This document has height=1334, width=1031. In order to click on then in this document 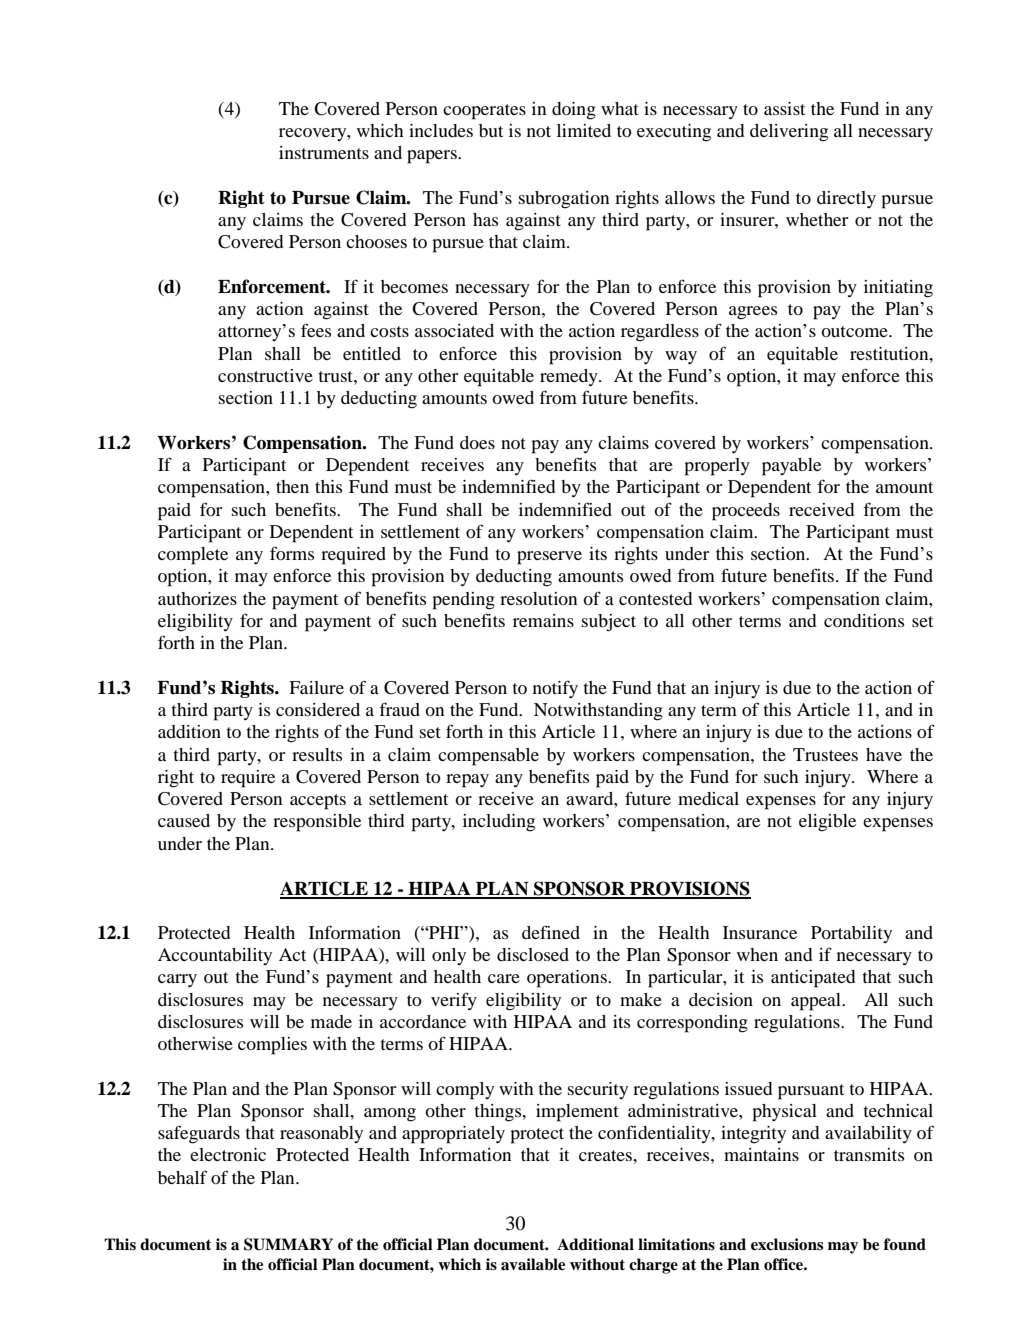, I will do `click(292, 486)`.
